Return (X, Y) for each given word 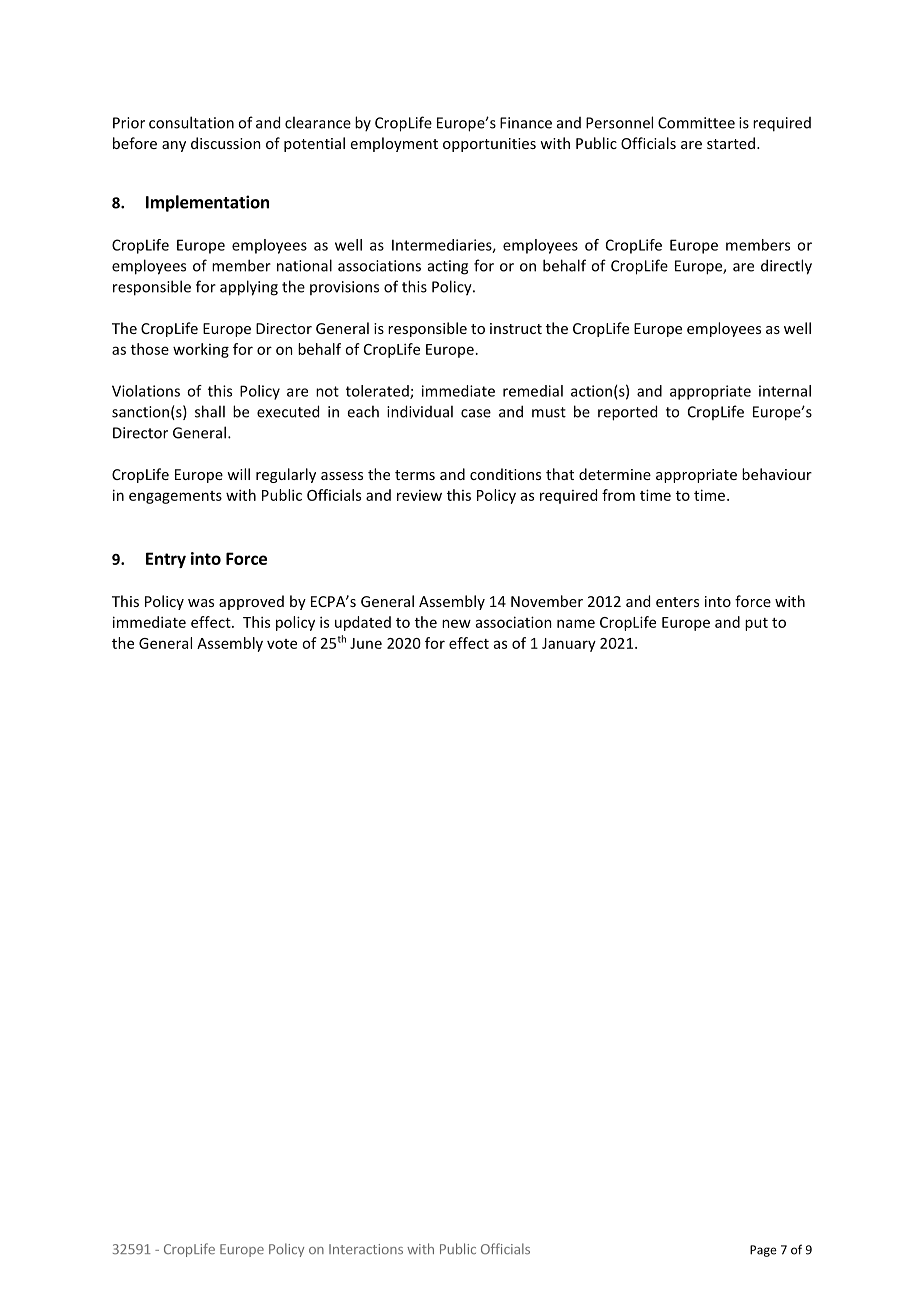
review (419, 495)
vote (282, 644)
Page (763, 1251)
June (366, 643)
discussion (226, 143)
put (756, 624)
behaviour (777, 474)
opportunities (489, 145)
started (731, 143)
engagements (175, 497)
